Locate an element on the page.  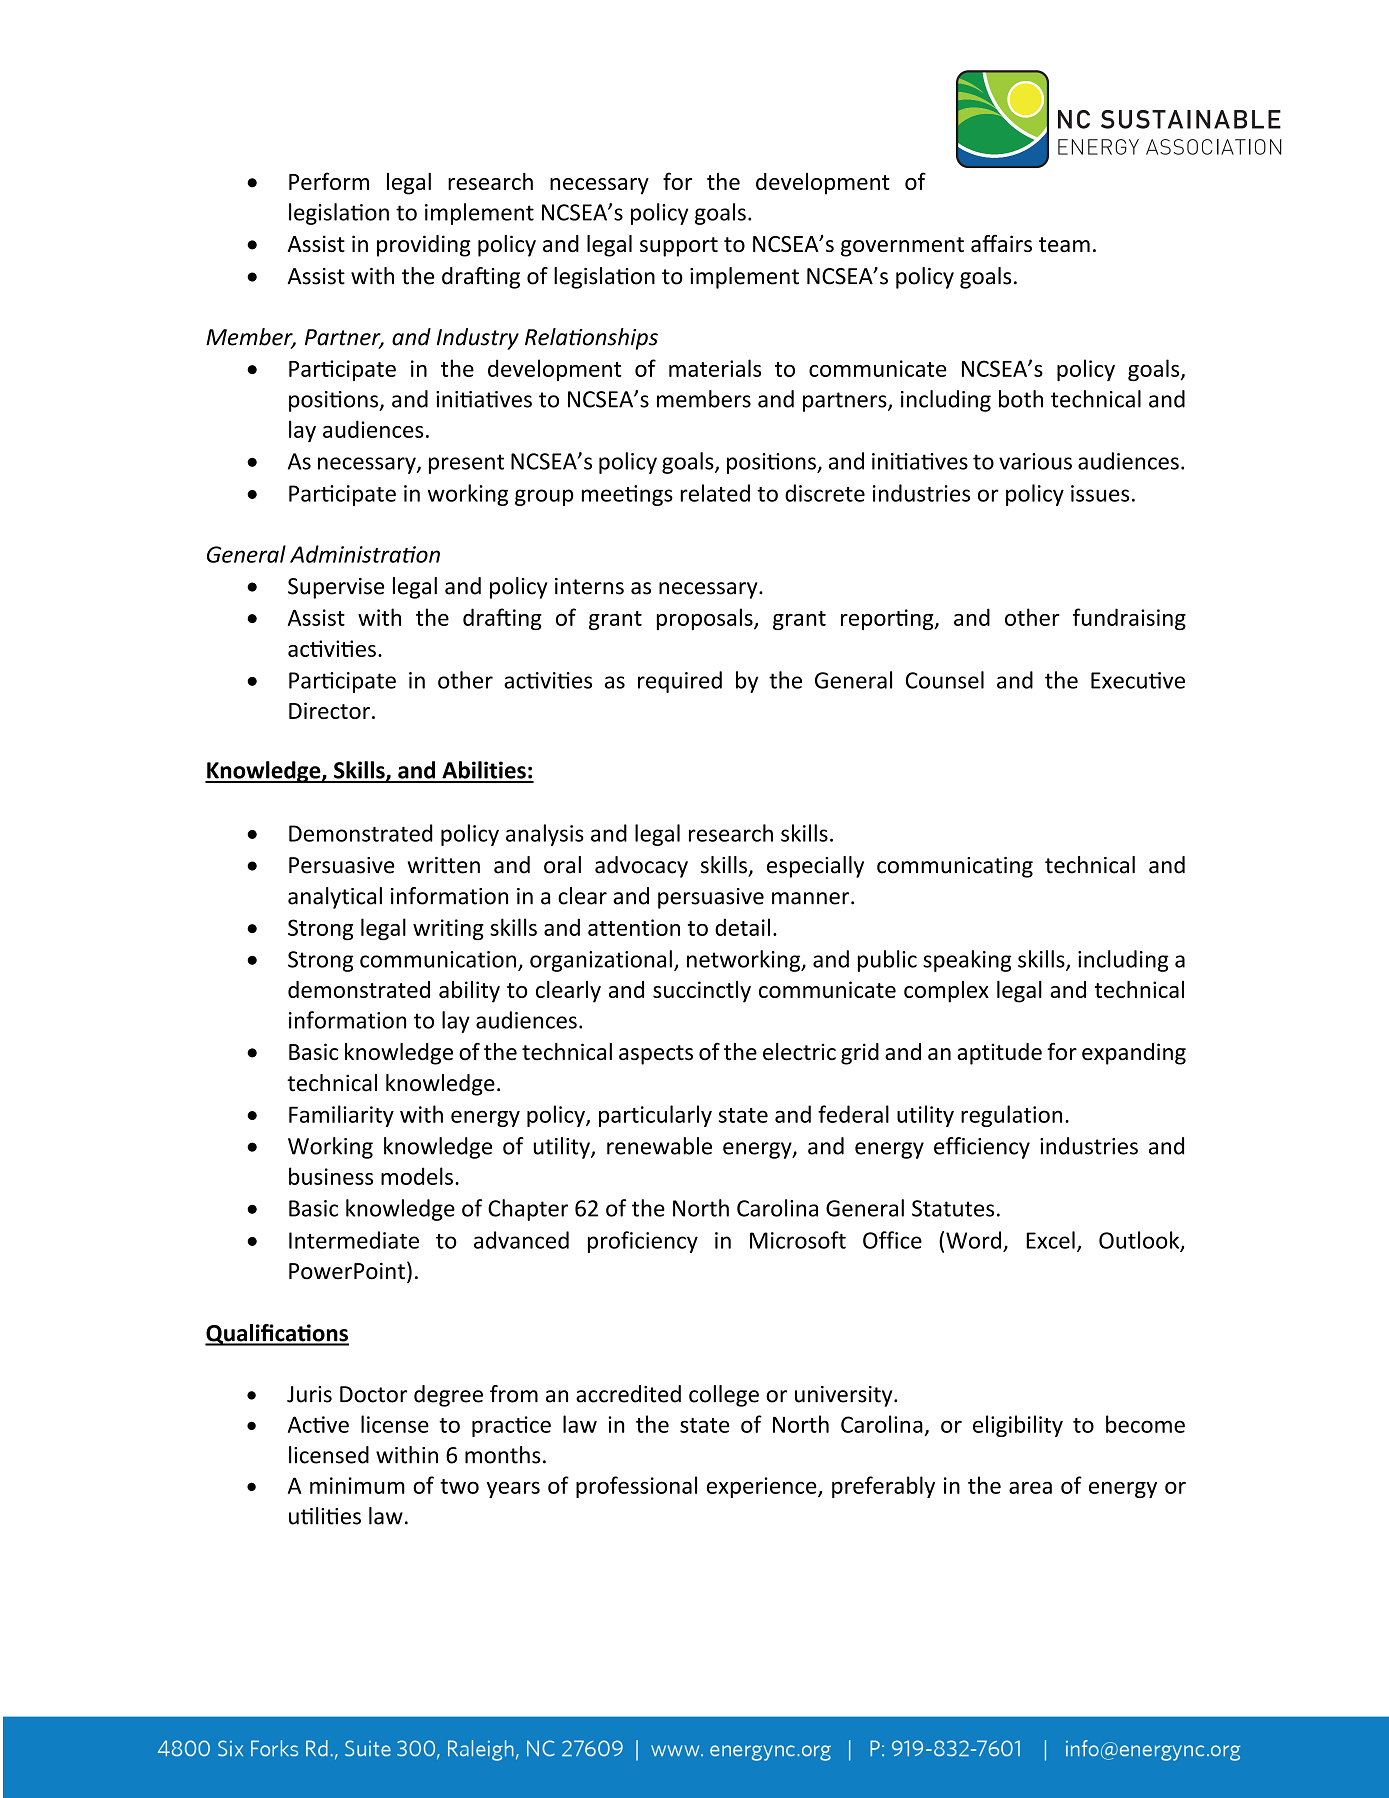
eligibility is located at coordinates (1018, 1426).
